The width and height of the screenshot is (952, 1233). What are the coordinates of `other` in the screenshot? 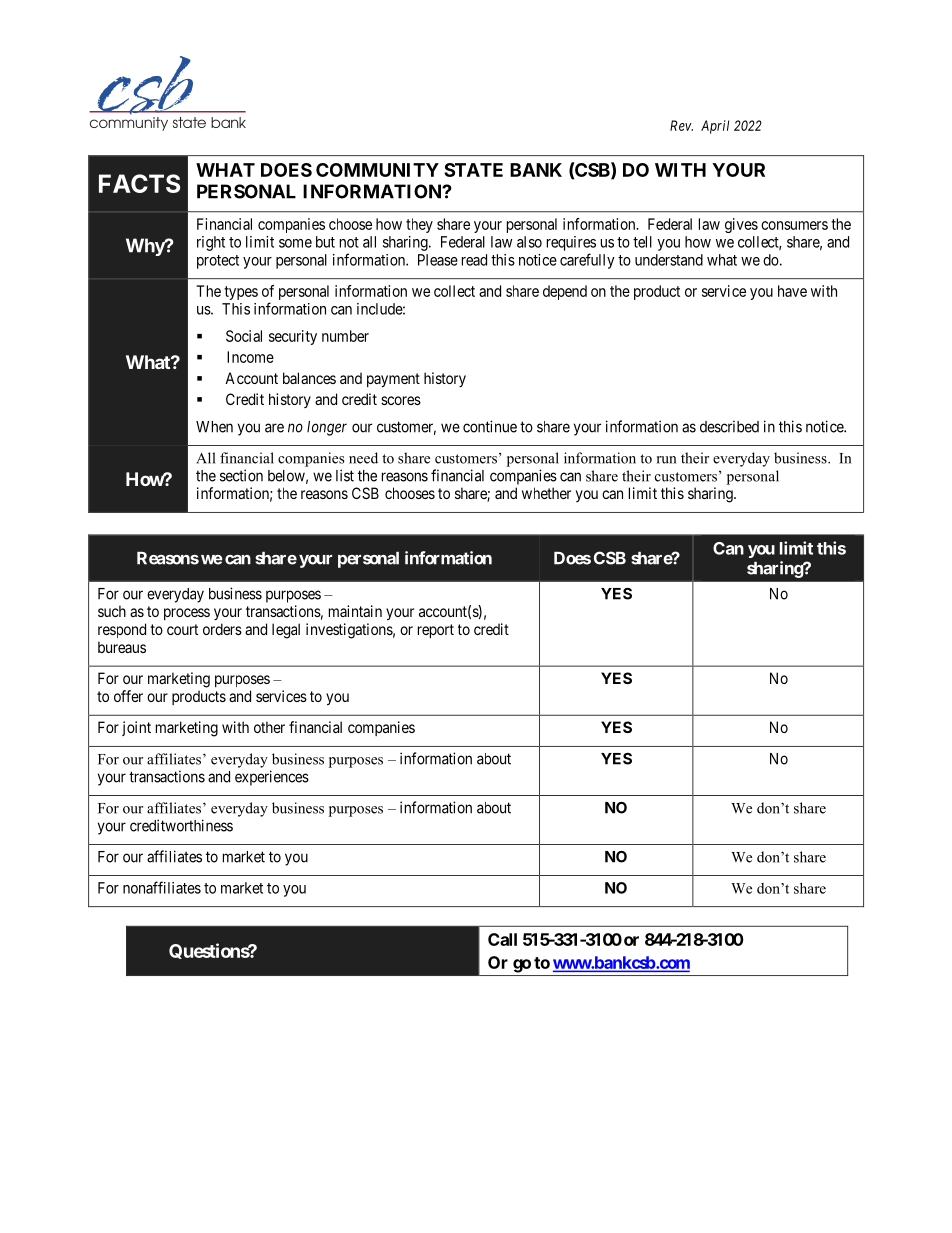 It's located at (269, 727).
